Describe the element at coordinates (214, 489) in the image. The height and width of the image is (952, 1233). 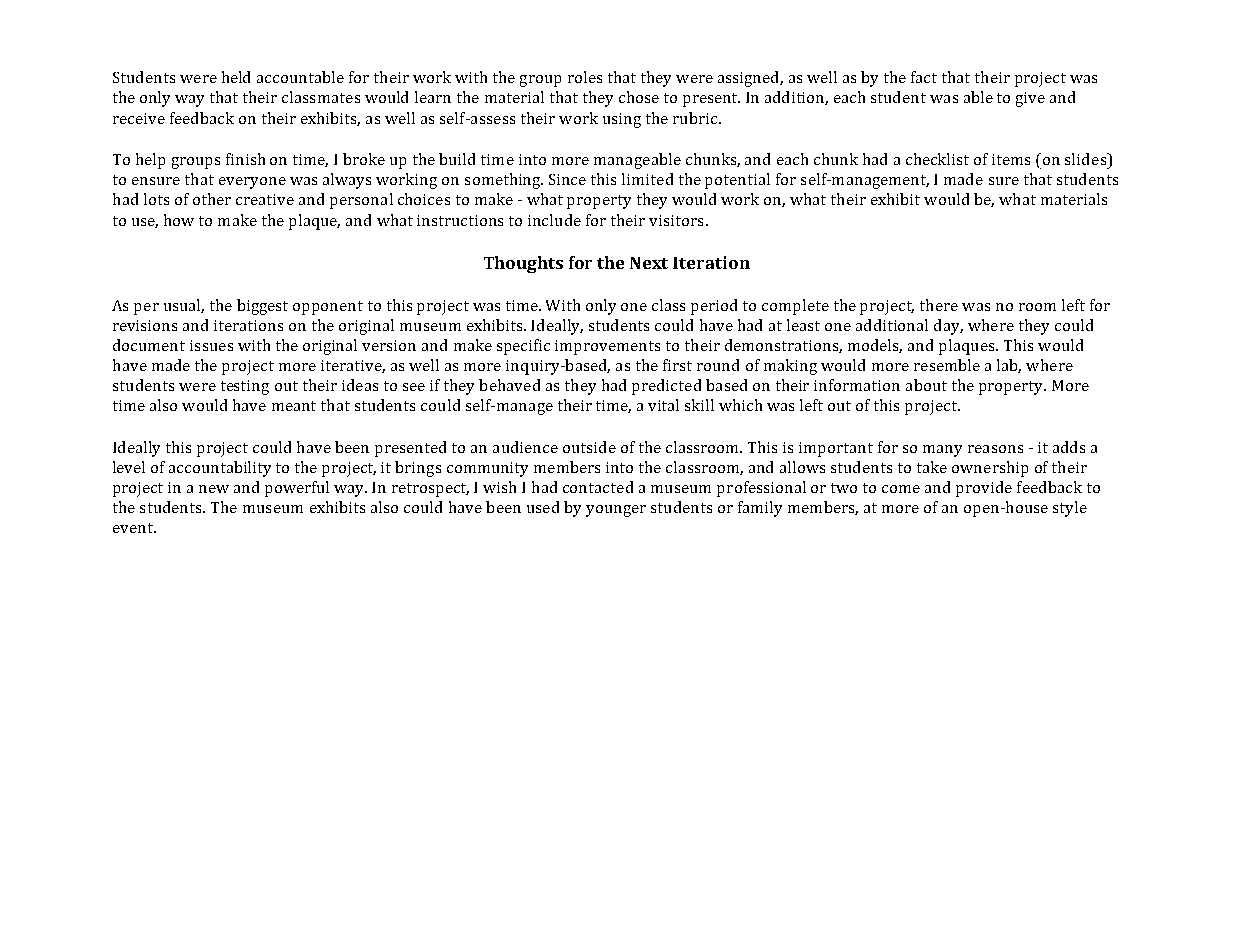
I see `new` at that location.
